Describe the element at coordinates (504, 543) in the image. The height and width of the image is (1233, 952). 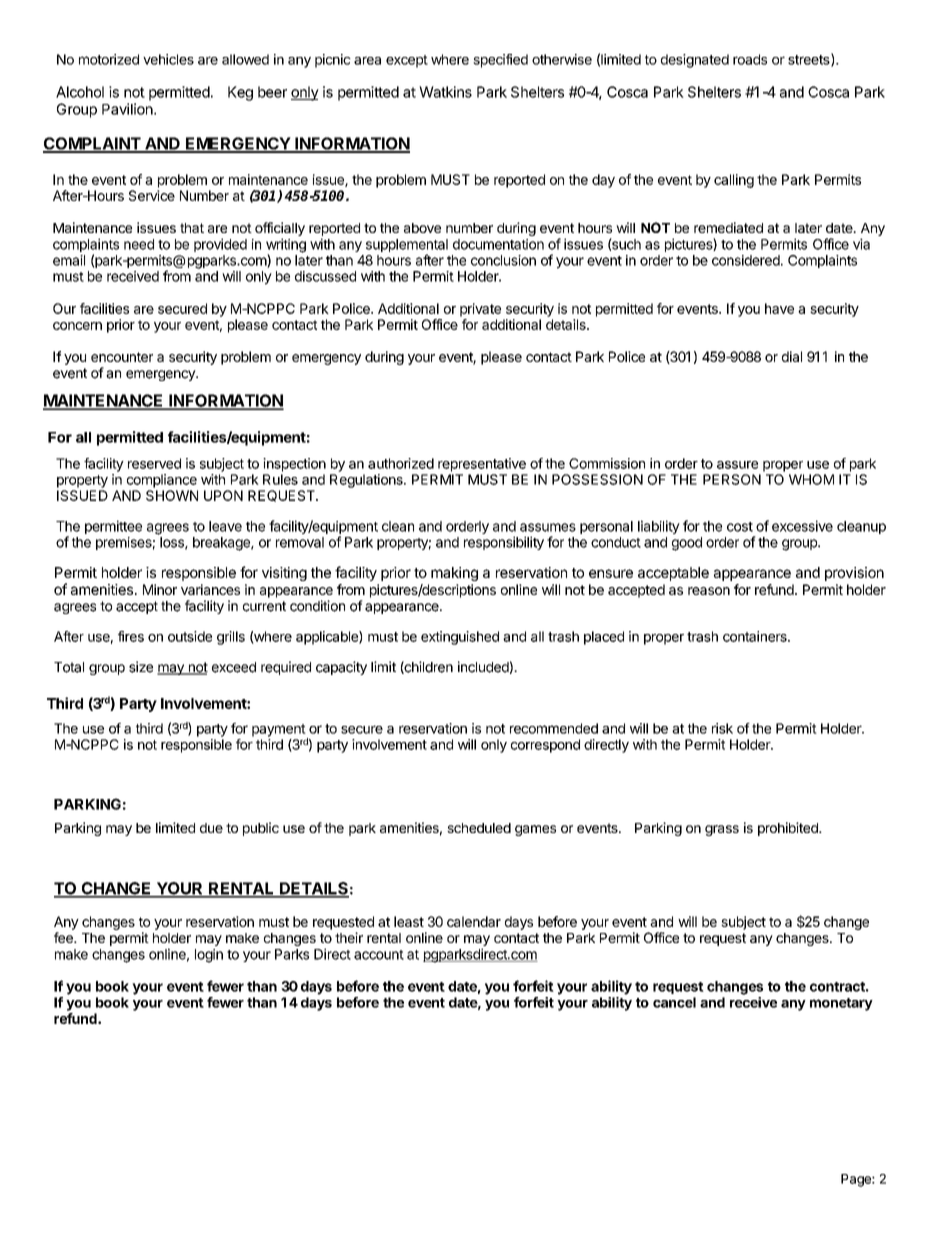
I see `responsibility` at that location.
